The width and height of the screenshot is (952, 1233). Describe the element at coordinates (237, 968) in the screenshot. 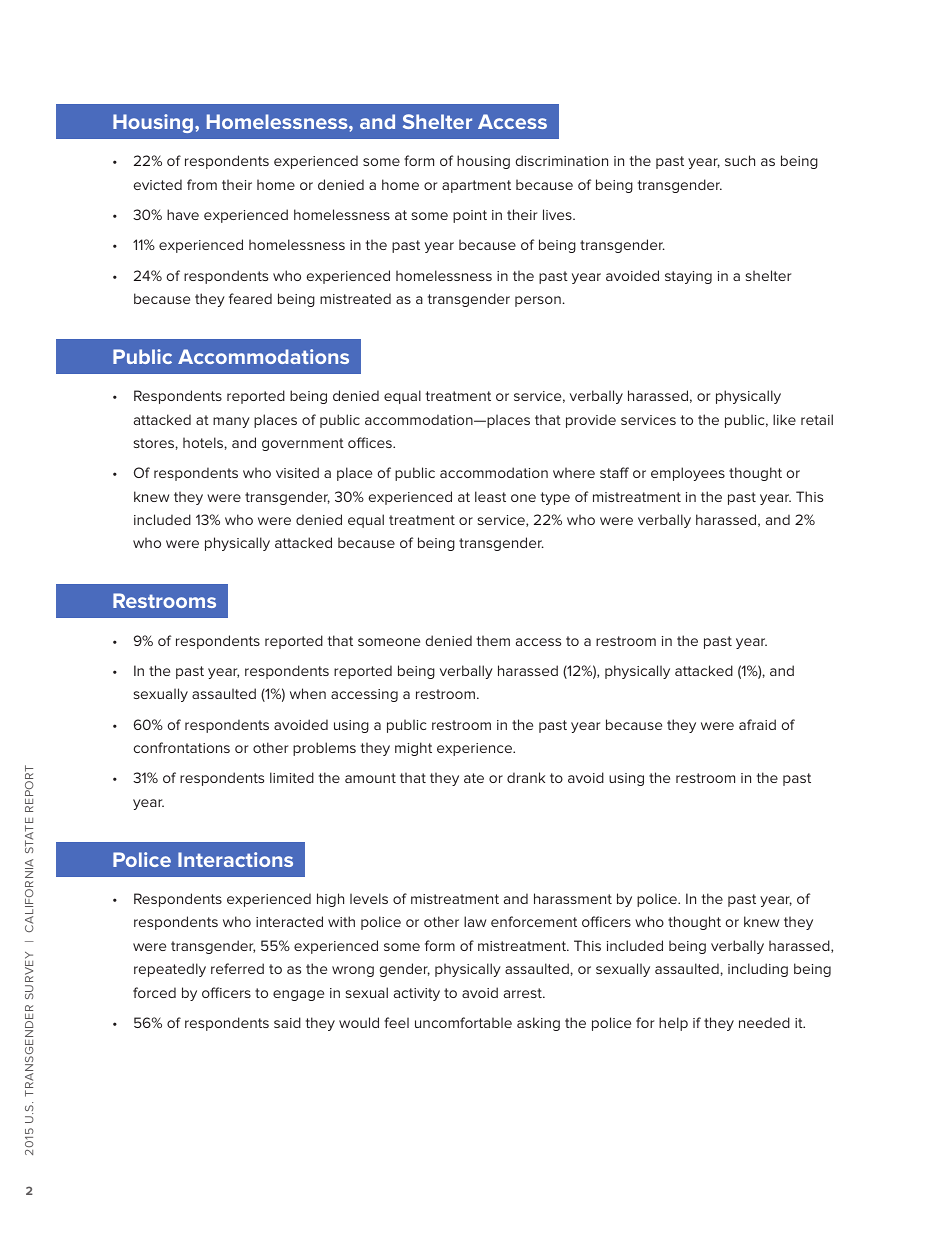

I see `referred` at that location.
